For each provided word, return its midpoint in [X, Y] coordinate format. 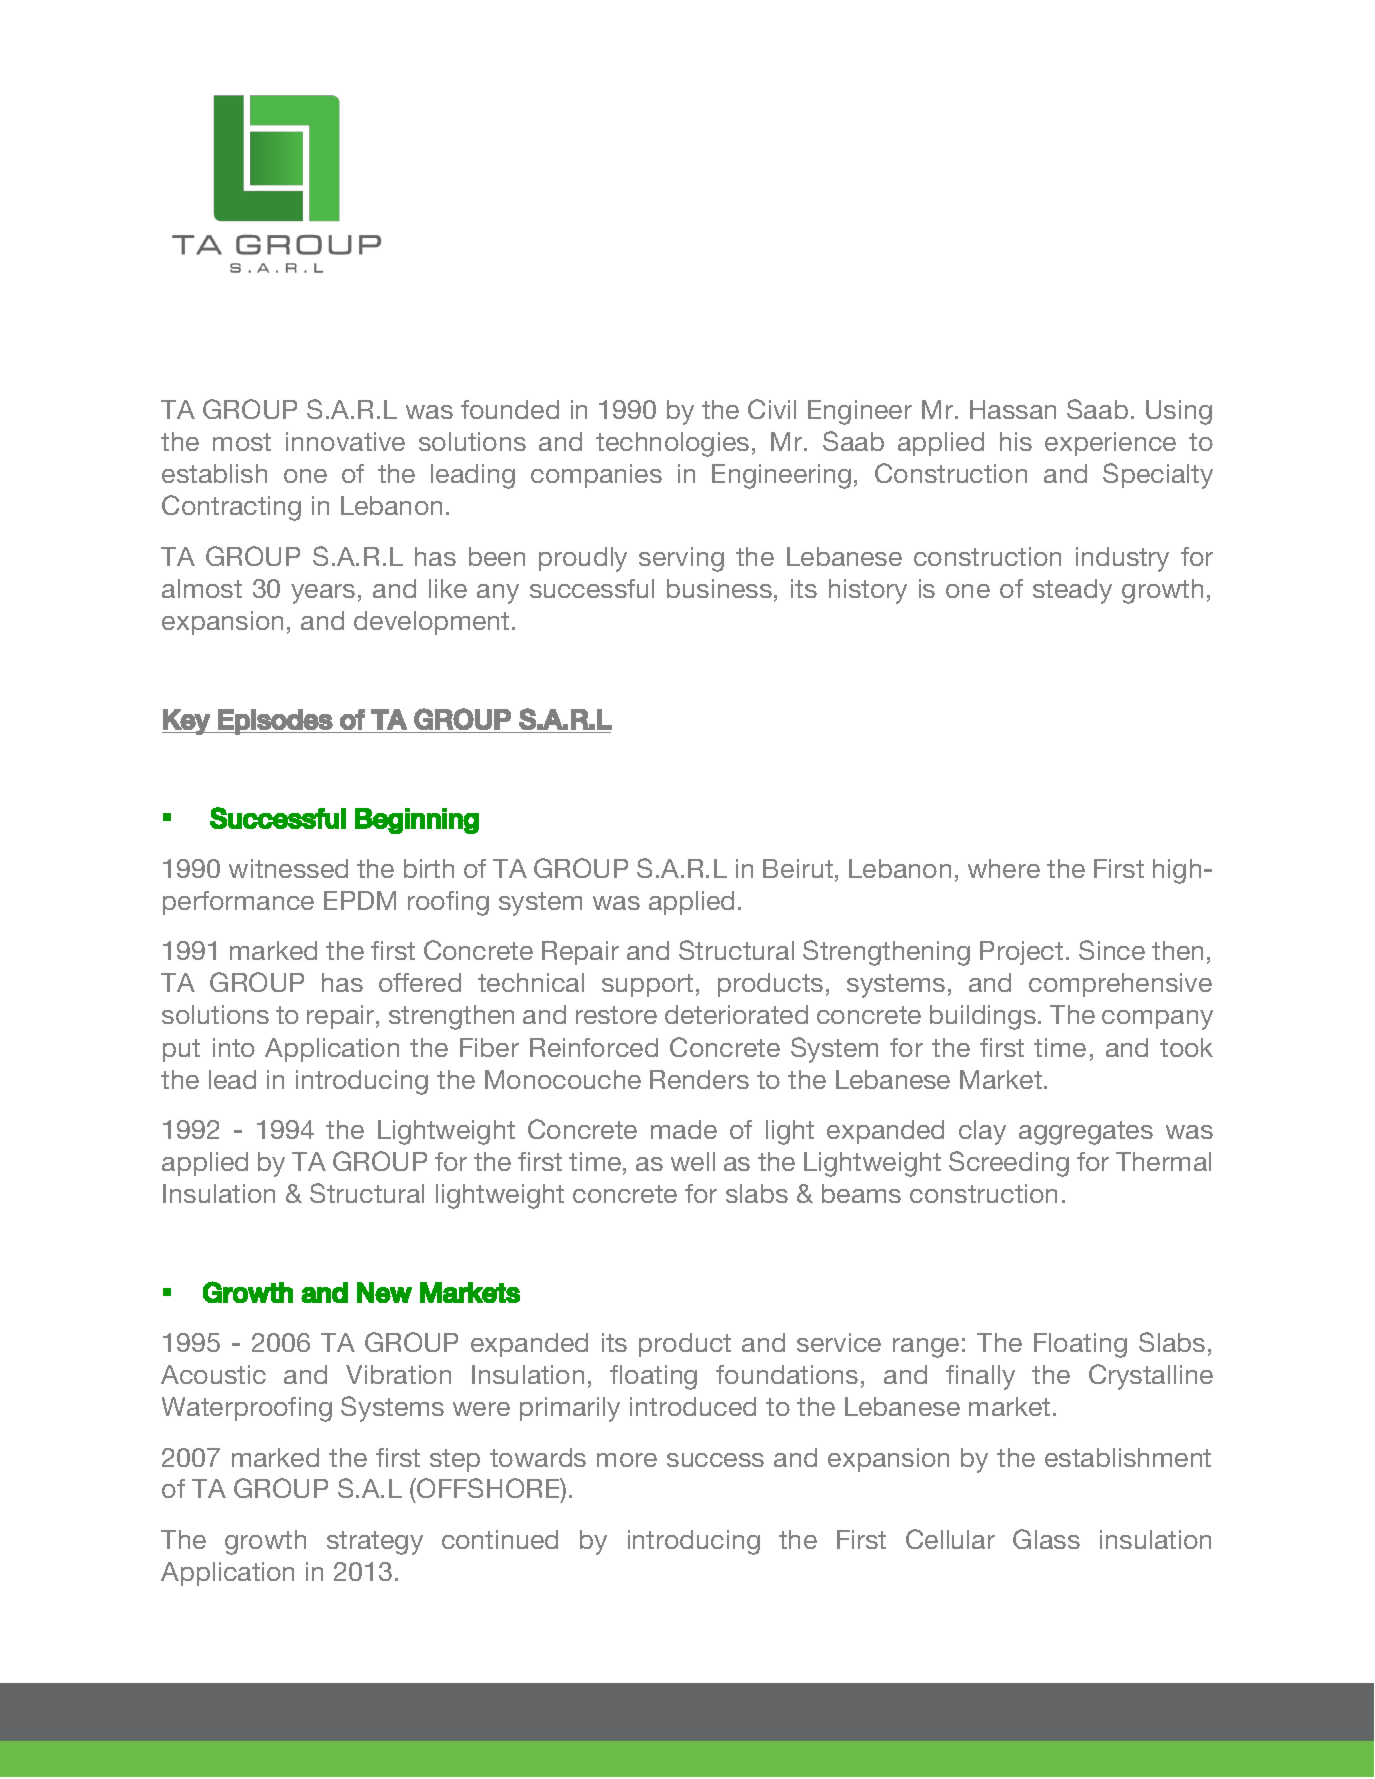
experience [1110, 444]
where [1004, 868]
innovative [345, 441]
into [234, 1047]
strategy [375, 1543]
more [627, 1460]
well [693, 1161]
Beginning [417, 821]
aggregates [1086, 1133]
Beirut [798, 868]
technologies [672, 444]
